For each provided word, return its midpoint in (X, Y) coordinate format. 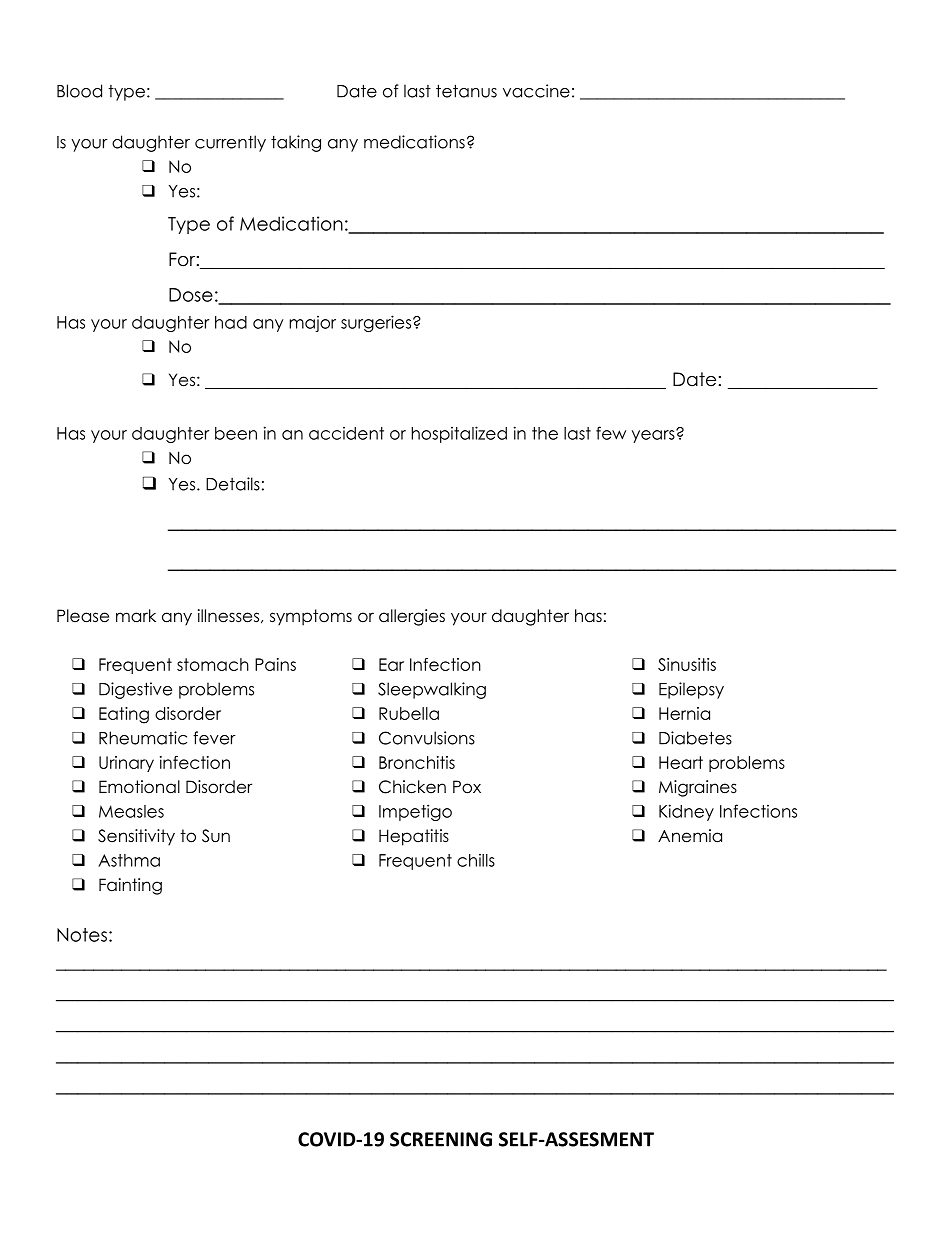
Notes (82, 935)
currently (230, 143)
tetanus (466, 91)
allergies (412, 617)
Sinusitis (687, 664)
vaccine (536, 91)
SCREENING (441, 1139)
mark (136, 616)
